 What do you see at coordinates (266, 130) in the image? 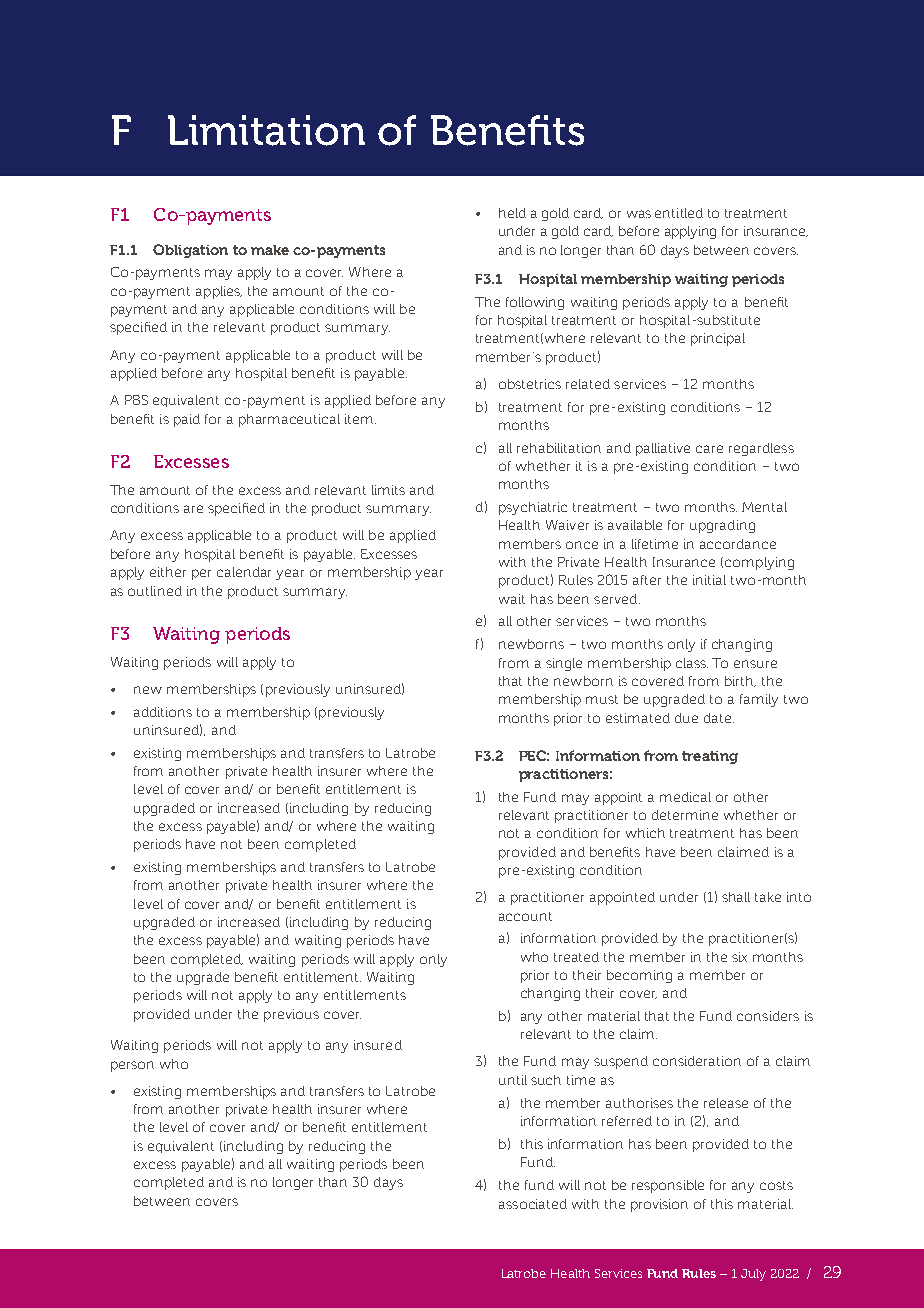
I see `Limitation` at bounding box center [266, 130].
